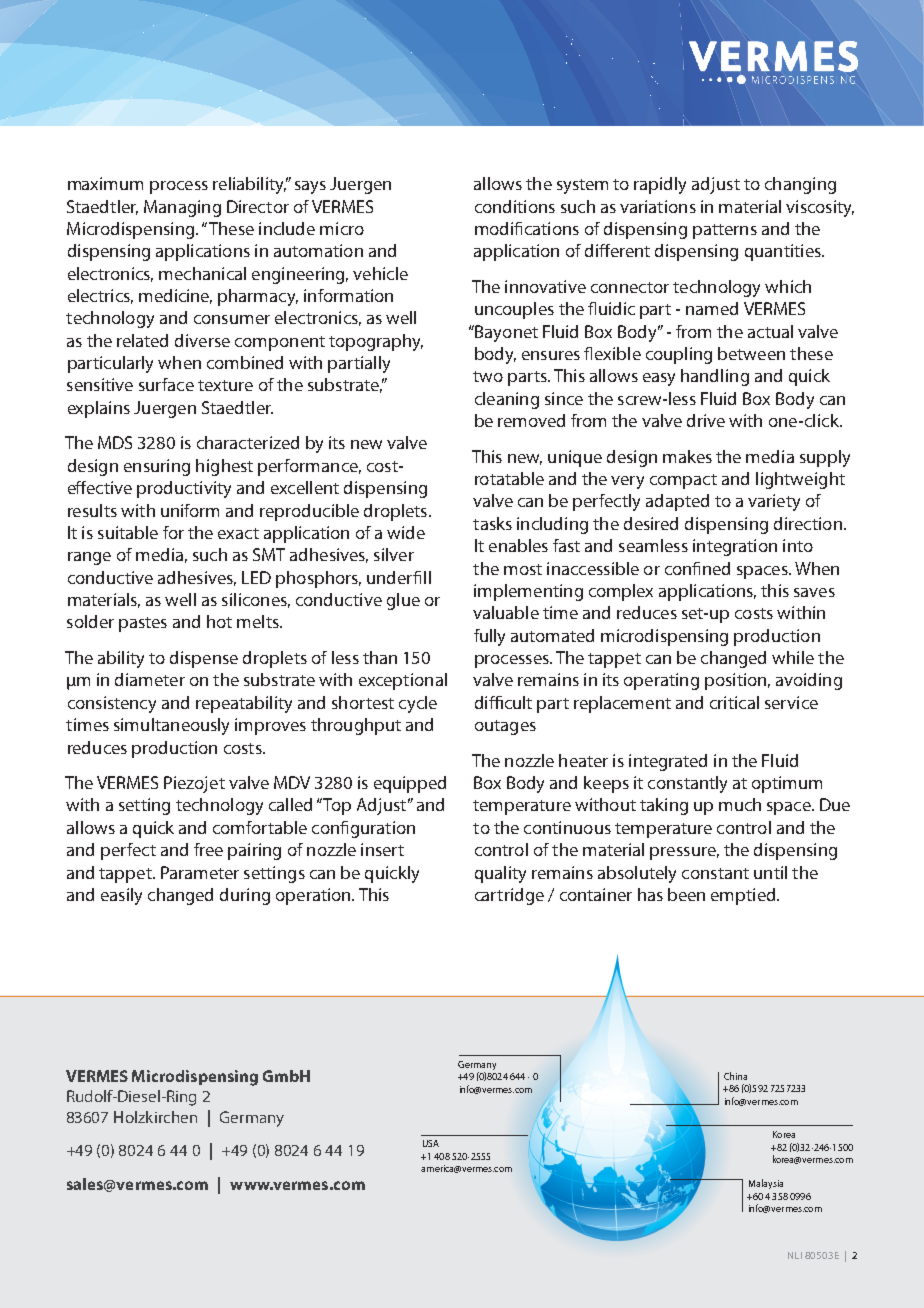 This screenshot has height=1308, width=924. What do you see at coordinates (208, 849) in the screenshot?
I see `free` at bounding box center [208, 849].
